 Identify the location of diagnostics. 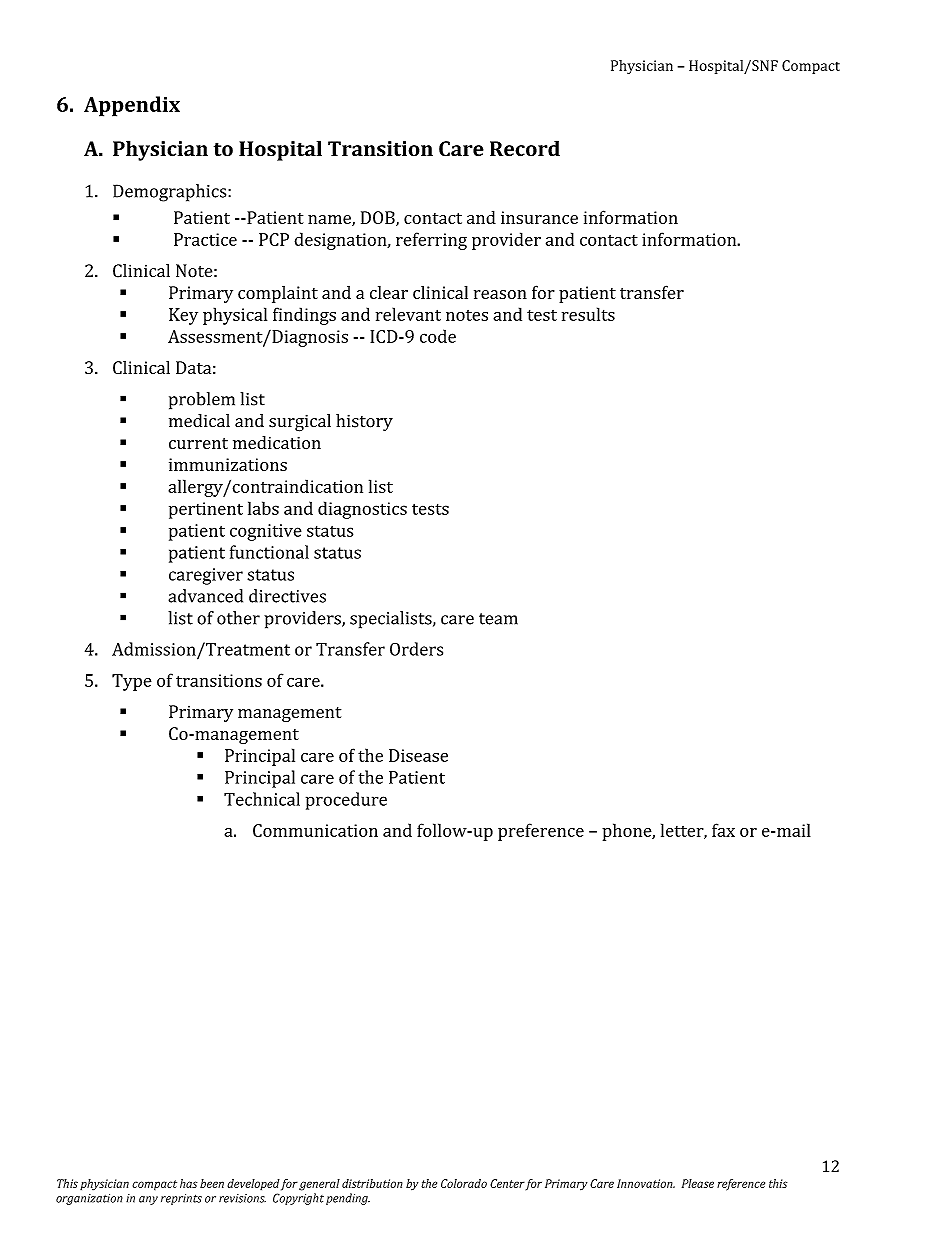
(362, 510).
